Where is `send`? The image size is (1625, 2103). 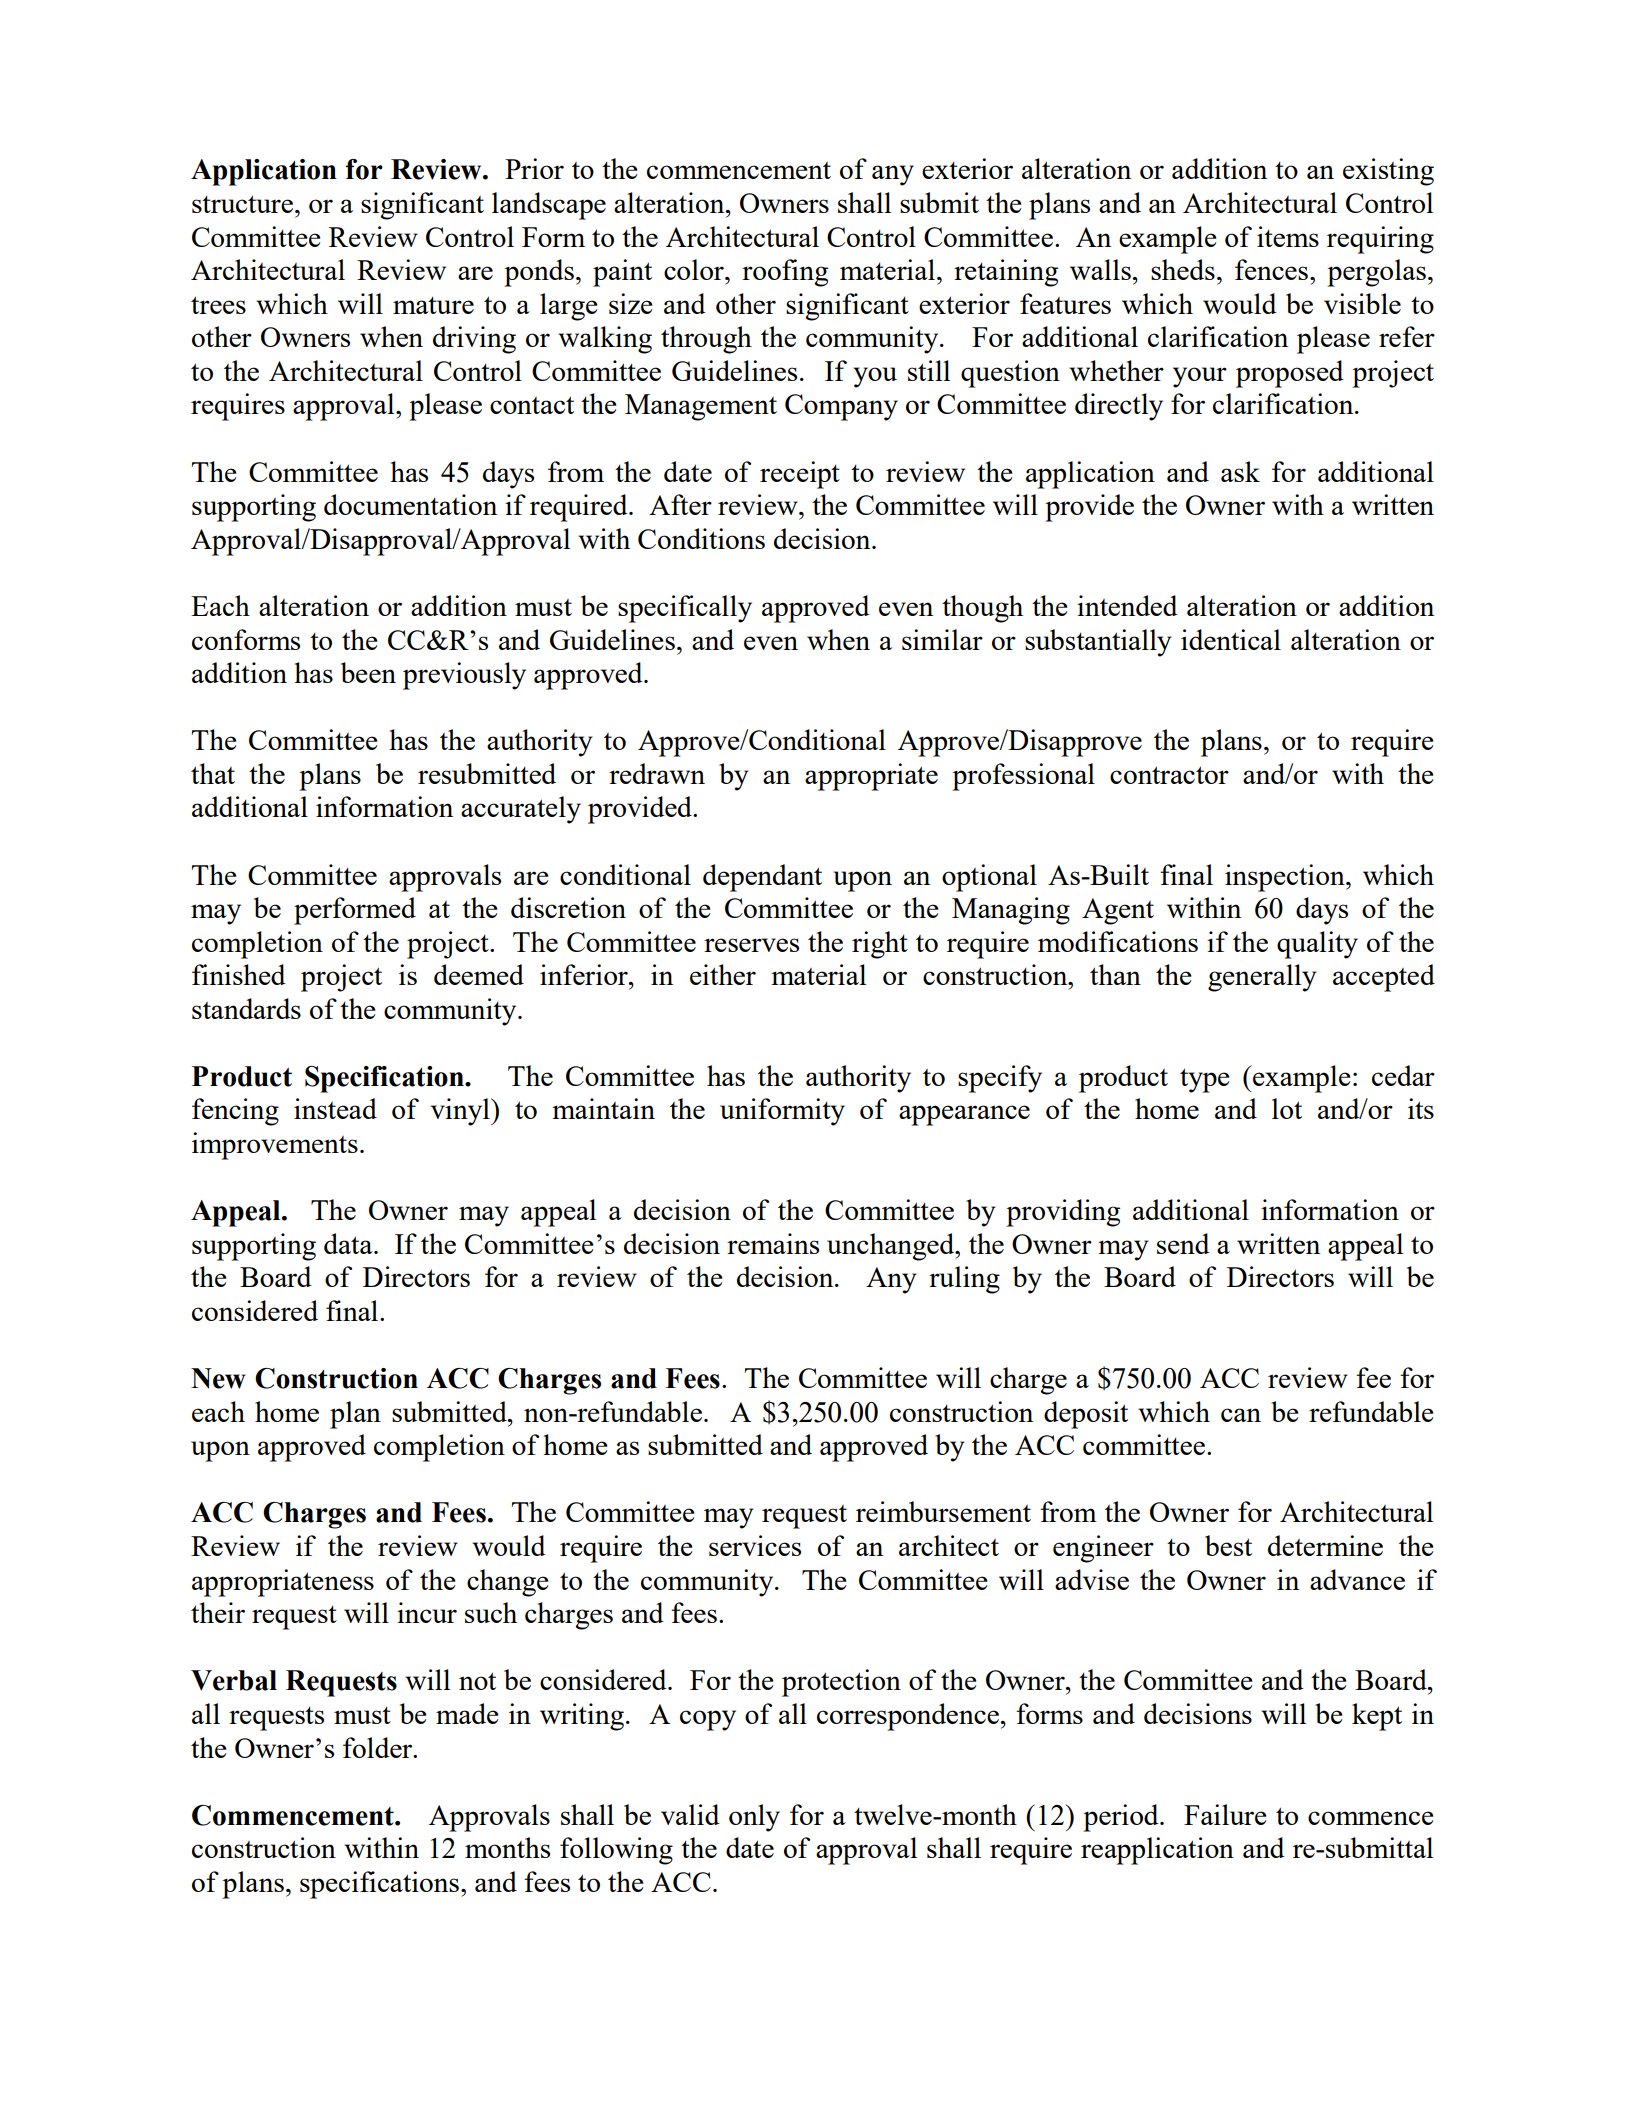 send is located at coordinates (1183, 1243).
